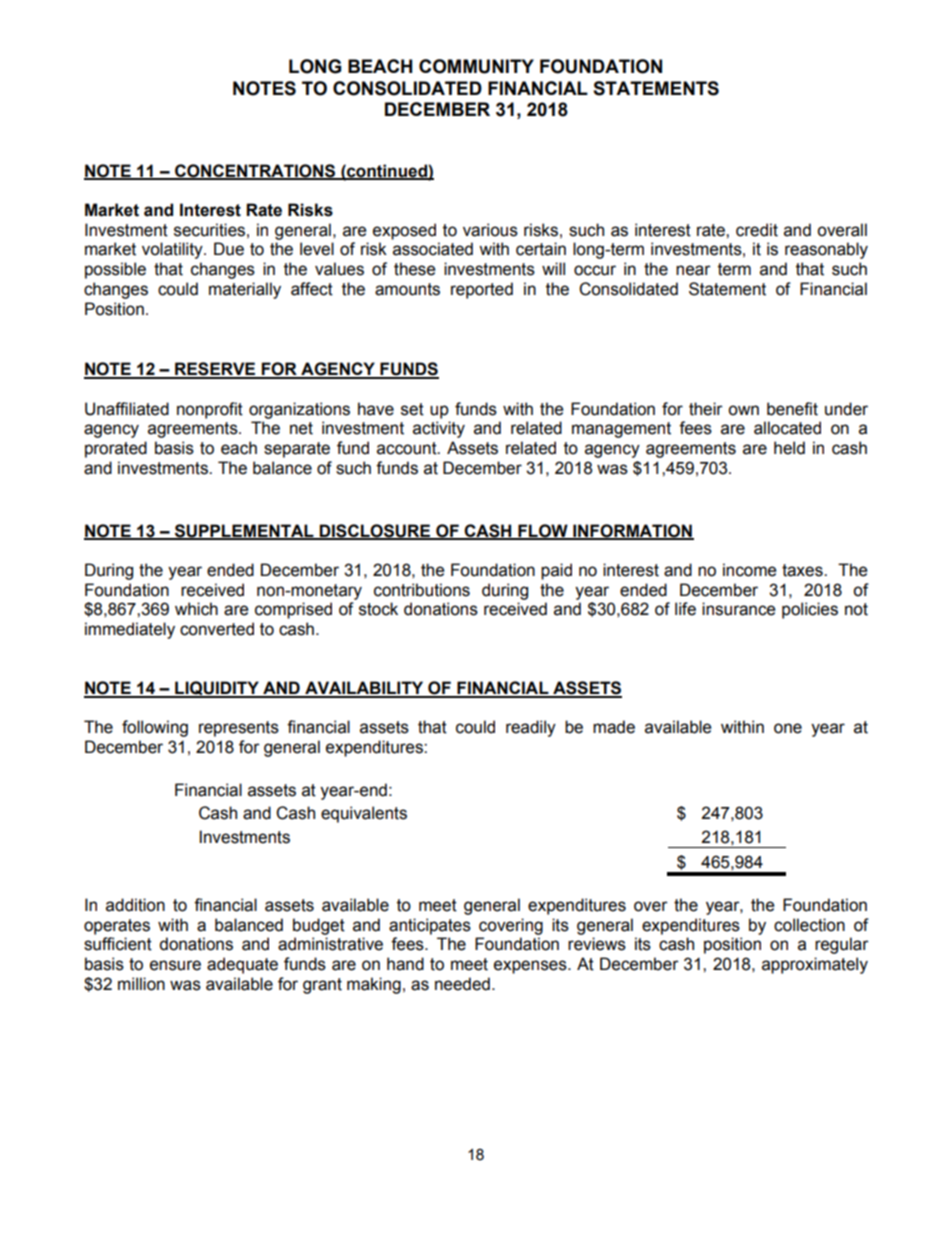 The height and width of the screenshot is (1233, 952). What do you see at coordinates (217, 689) in the screenshot?
I see `LIQUIDITY` at bounding box center [217, 689].
